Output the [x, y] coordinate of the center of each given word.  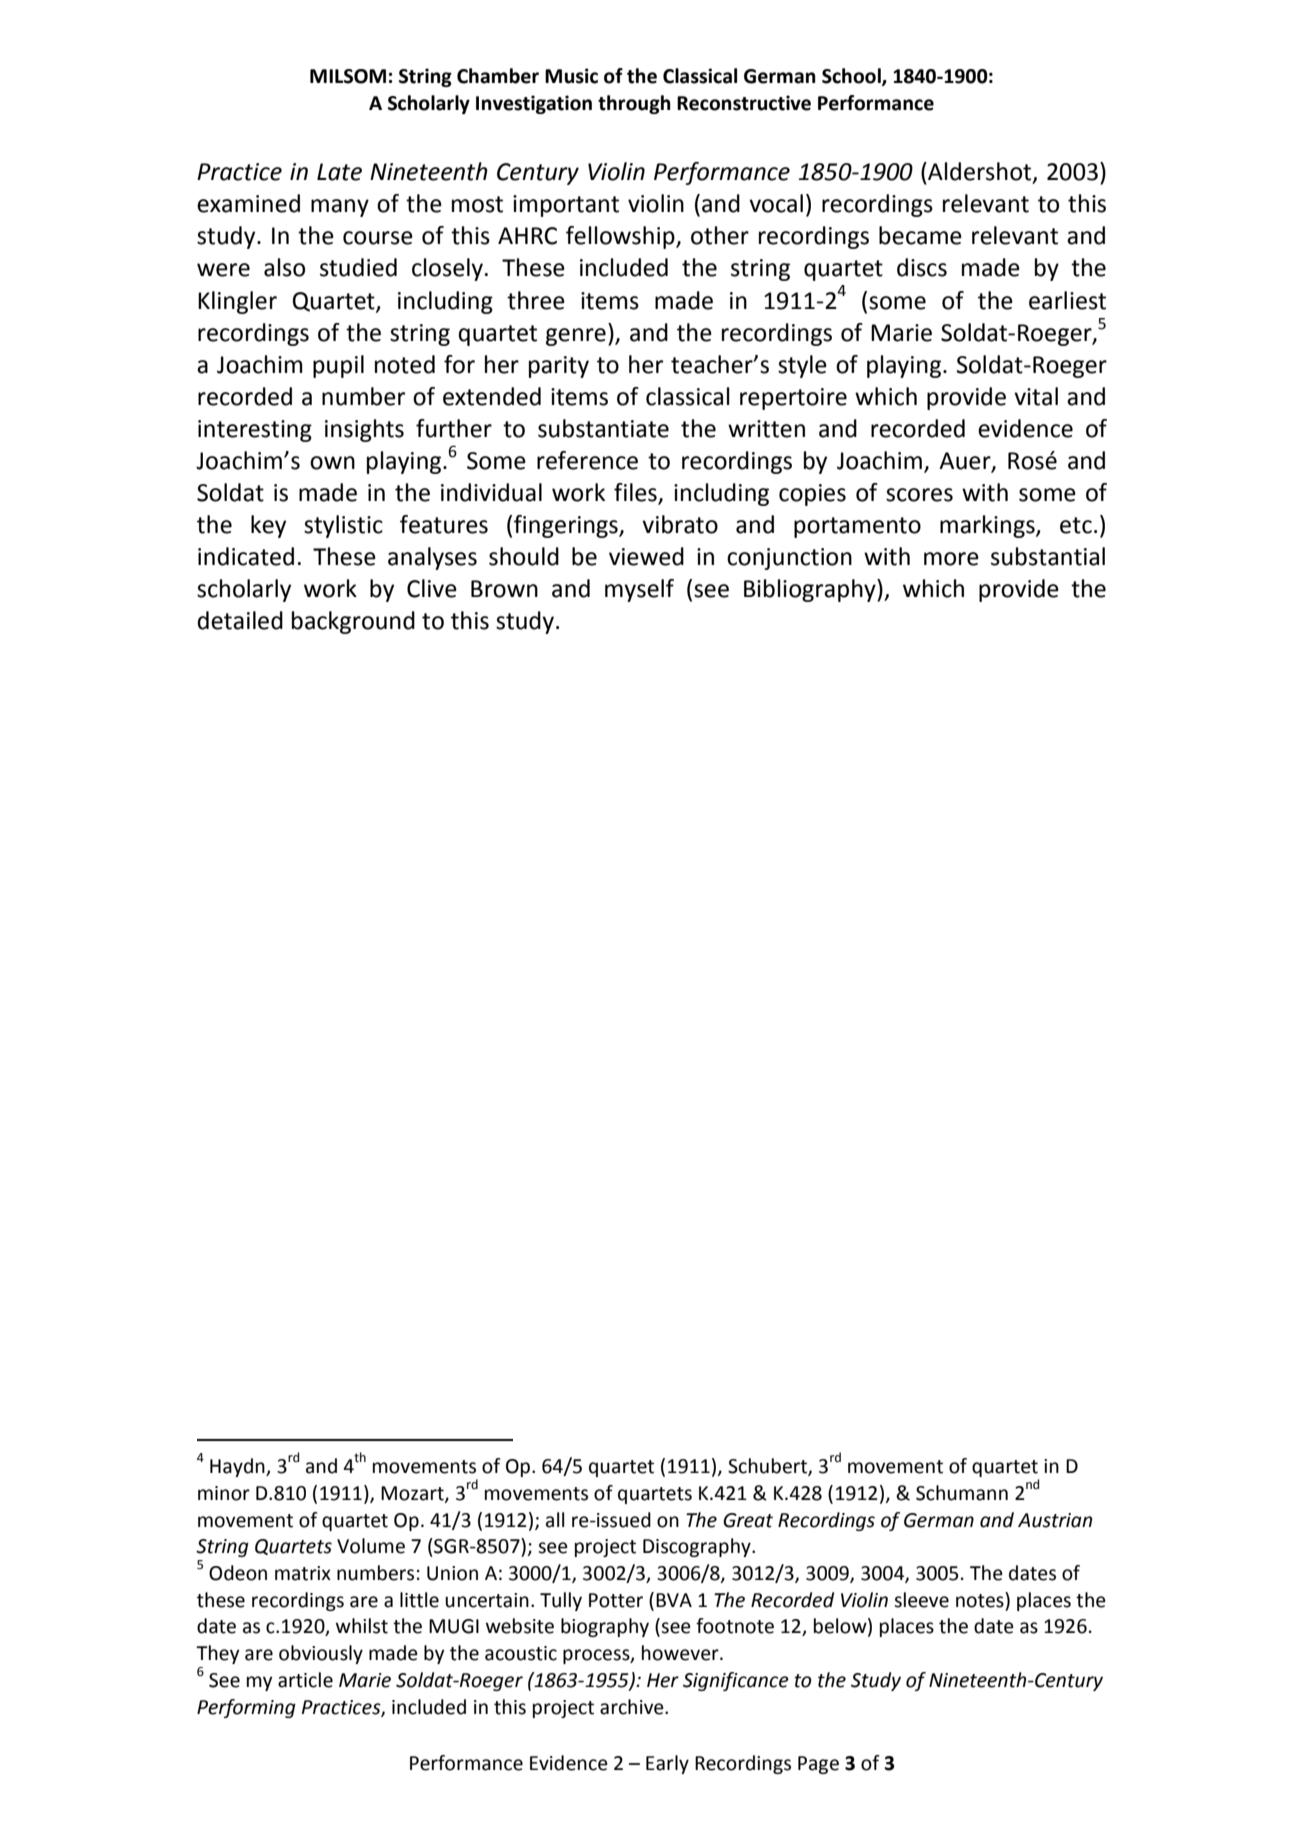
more [951, 559]
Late [339, 172]
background [353, 622]
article [305, 1680]
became [920, 235]
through [634, 104]
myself [639, 590]
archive [633, 1707]
